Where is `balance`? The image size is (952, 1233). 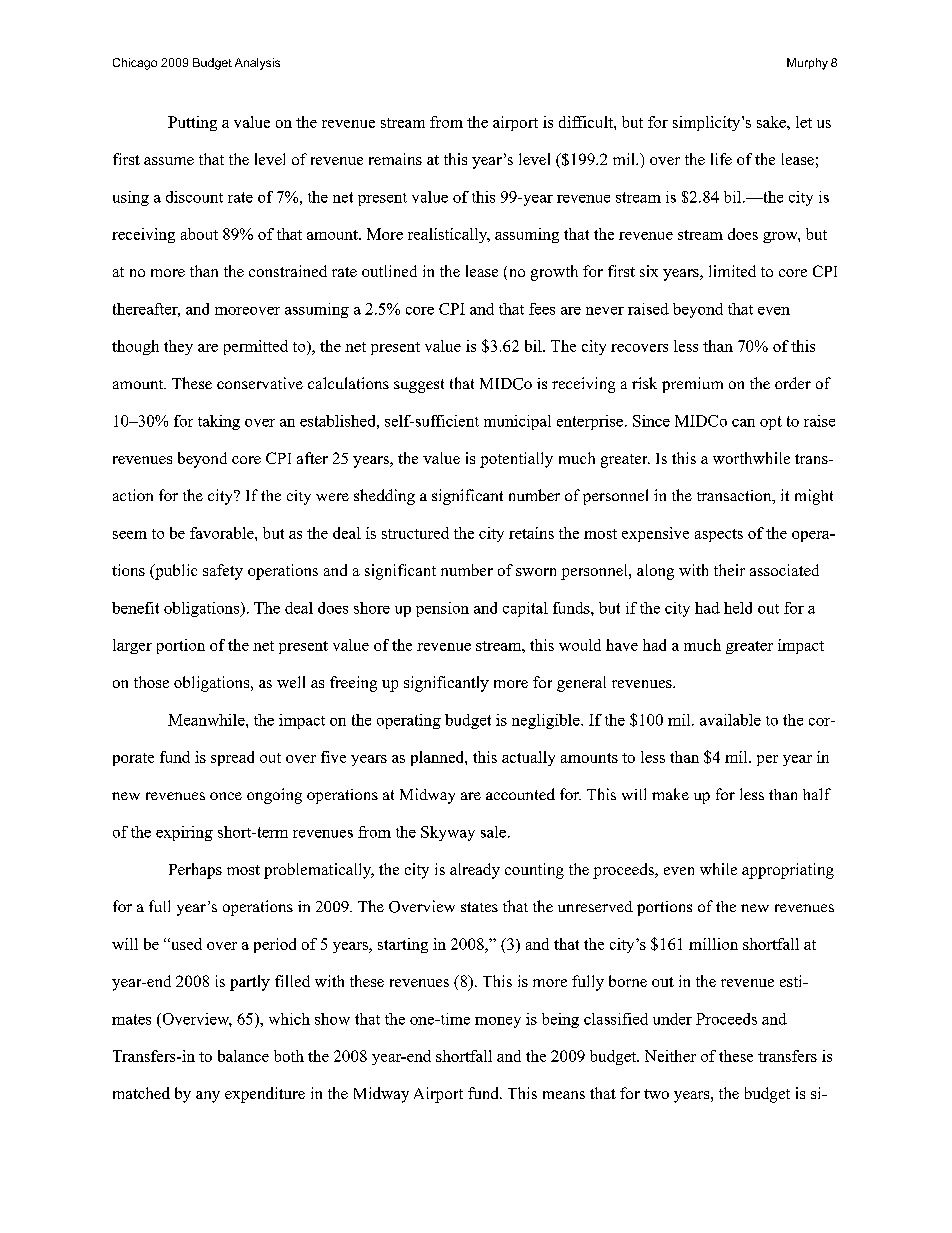
balance is located at coordinates (243, 1056).
